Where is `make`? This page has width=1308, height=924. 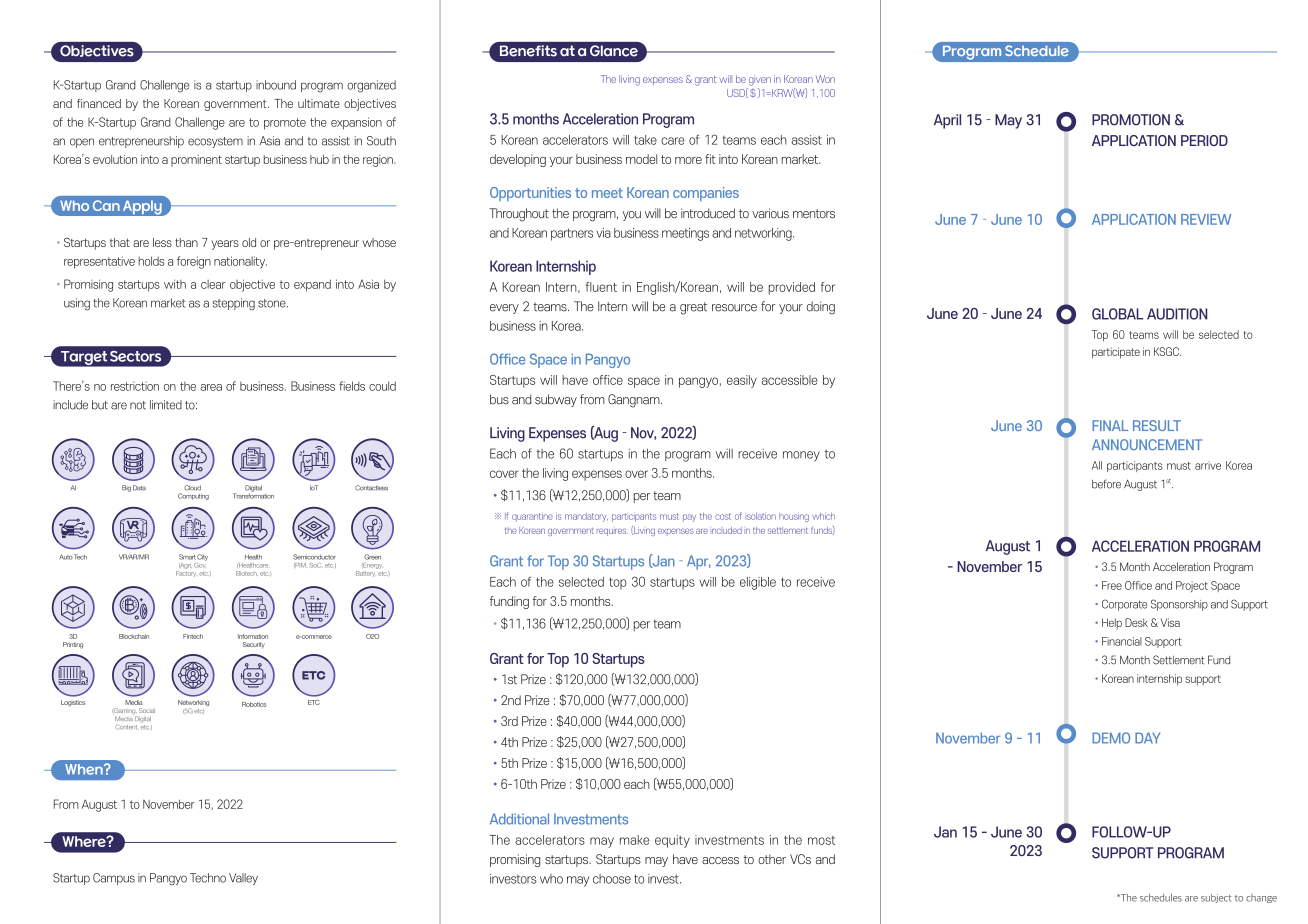 make is located at coordinates (634, 840).
